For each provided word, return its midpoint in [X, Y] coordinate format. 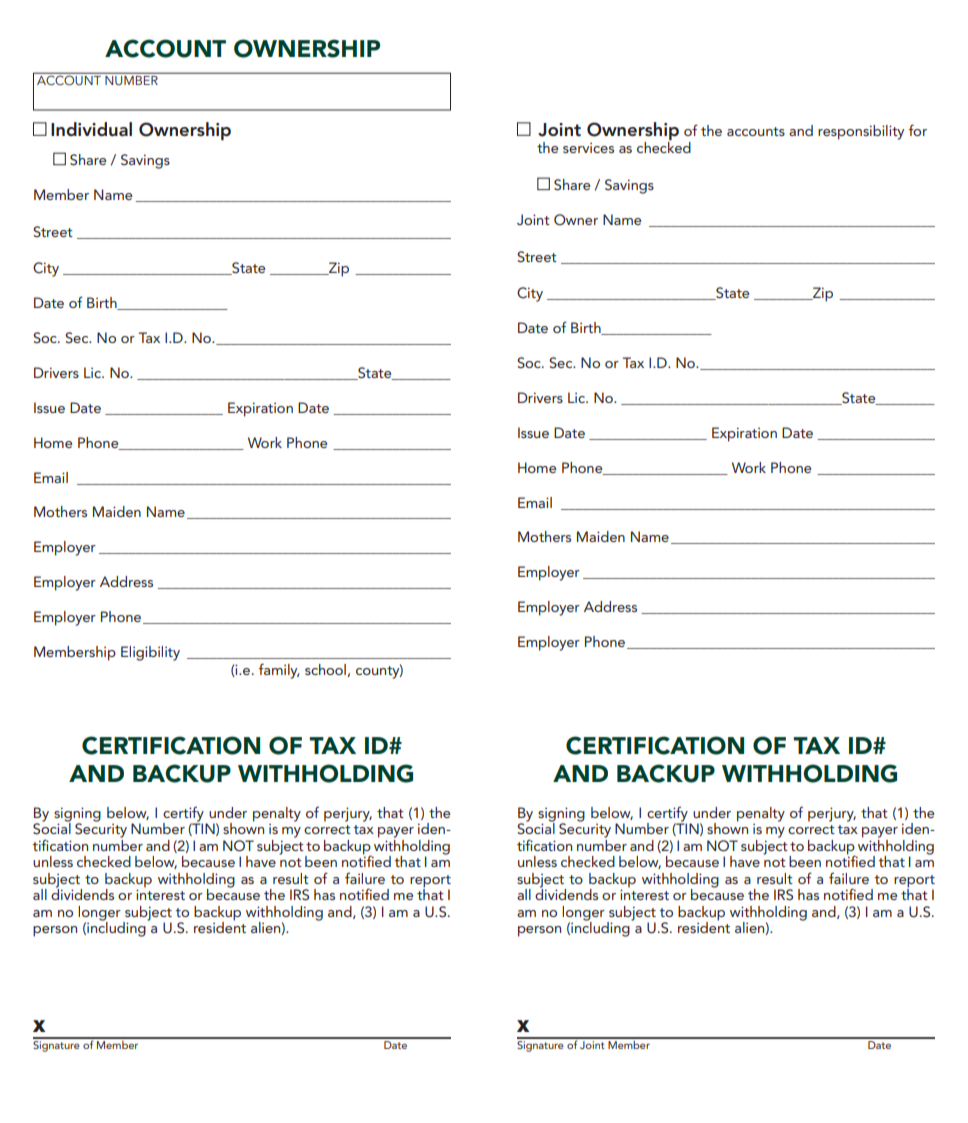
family [278, 671]
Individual [91, 129]
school [325, 669]
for [917, 130]
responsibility [861, 132]
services [588, 148]
